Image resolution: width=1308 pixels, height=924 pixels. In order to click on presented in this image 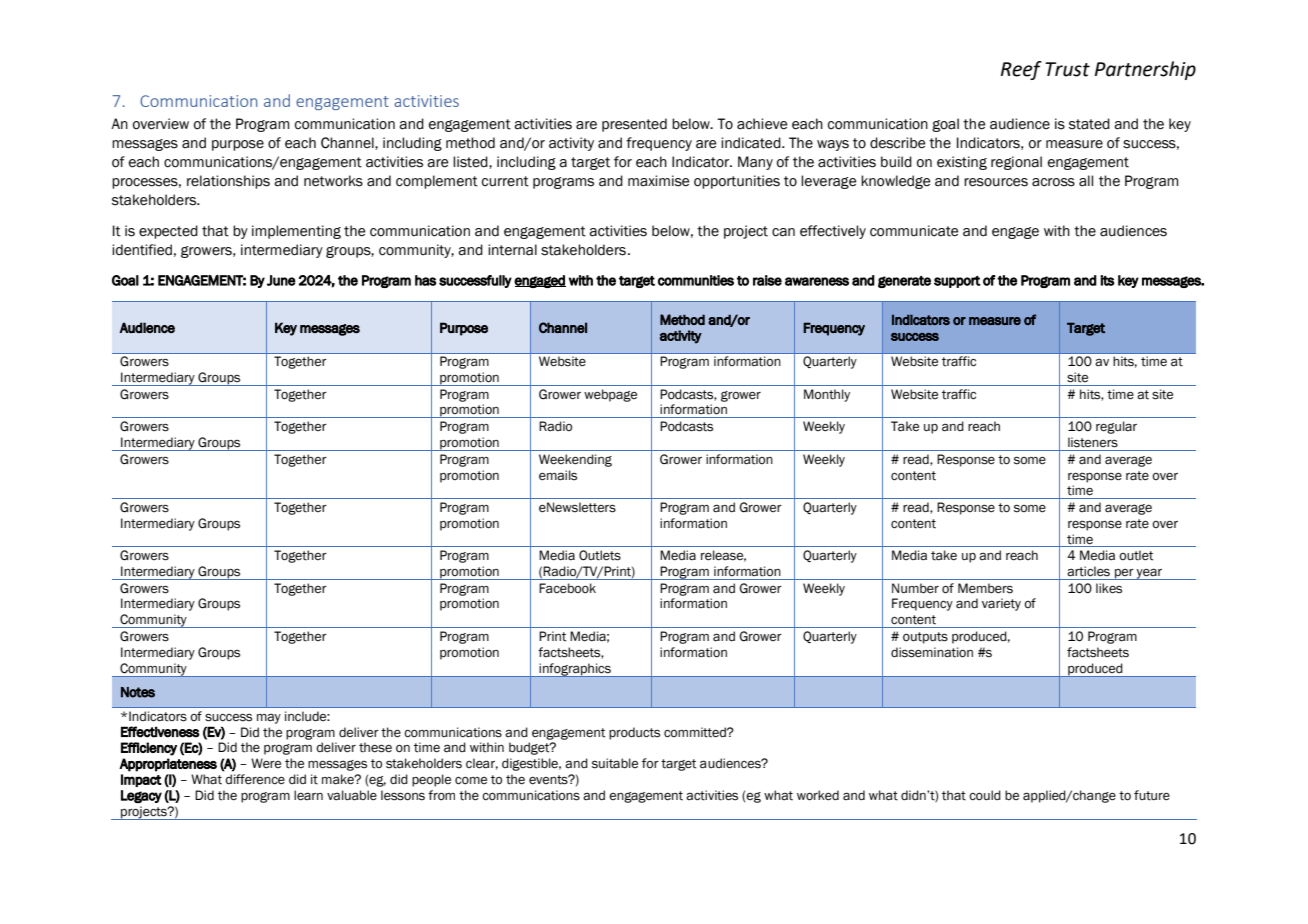, I will do `click(634, 125)`.
